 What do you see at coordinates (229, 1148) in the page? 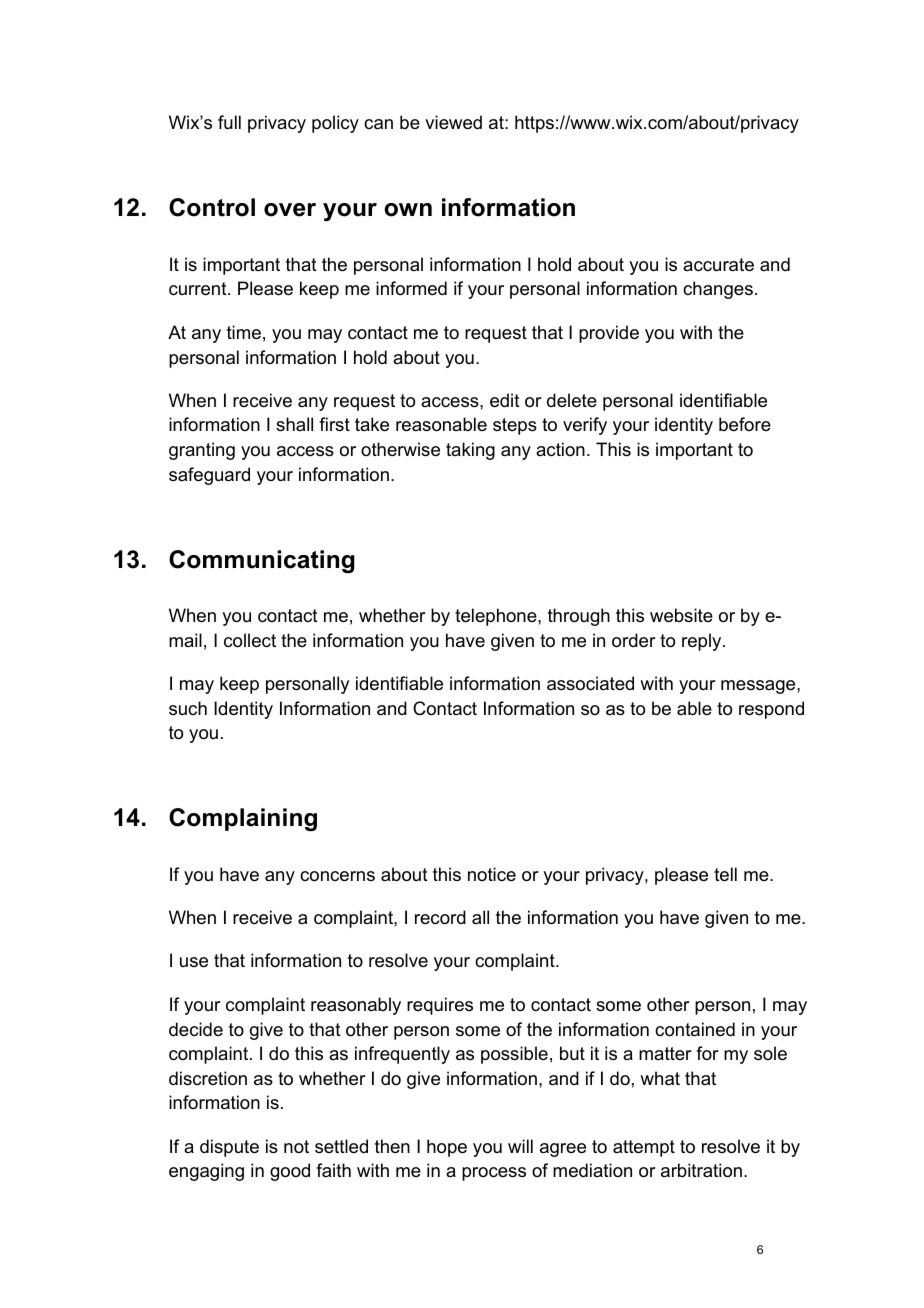
I see `dispute` at bounding box center [229, 1148].
